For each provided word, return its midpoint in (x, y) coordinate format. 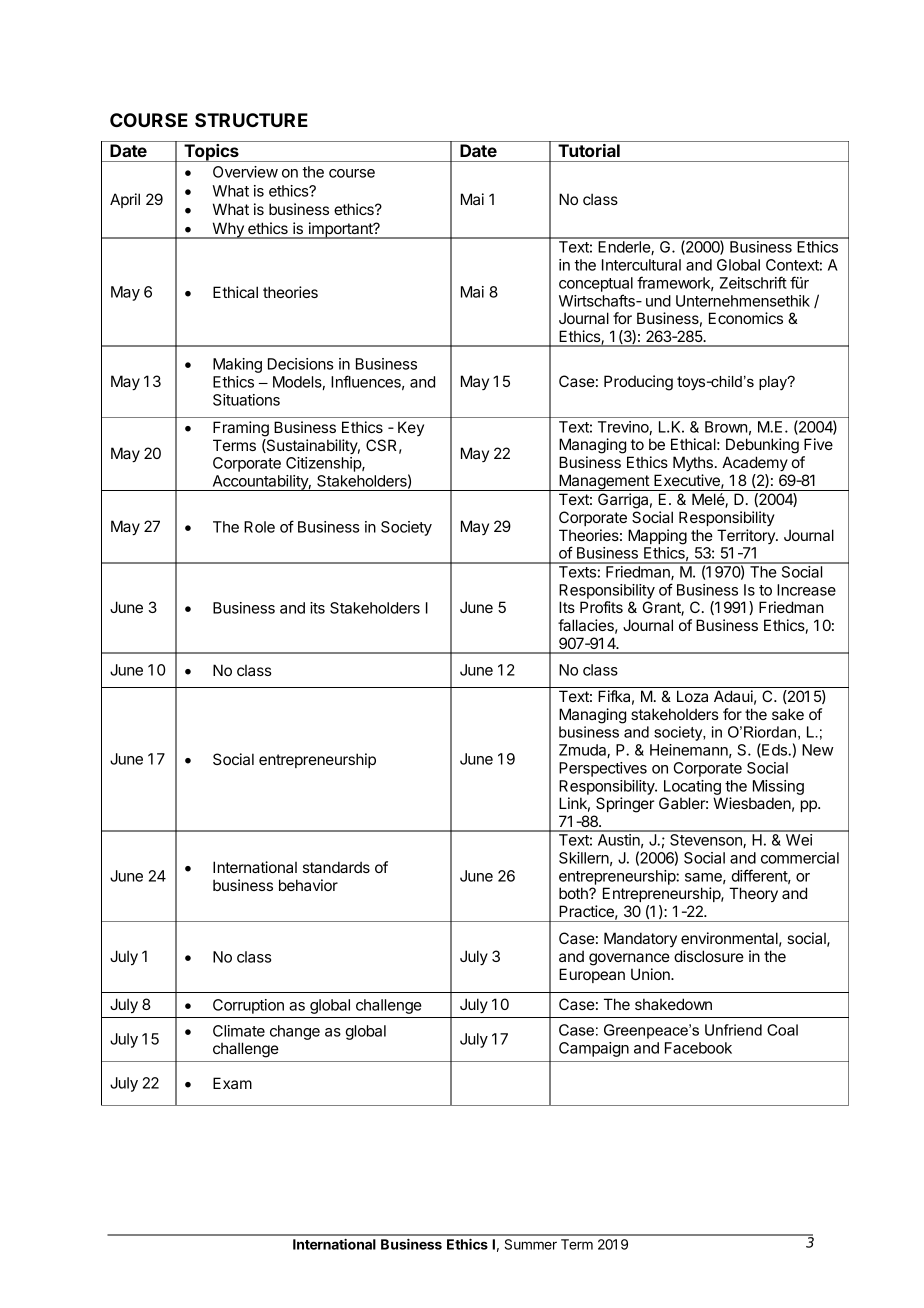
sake (788, 714)
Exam (232, 1083)
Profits (601, 607)
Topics (211, 153)
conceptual (596, 284)
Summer (531, 1244)
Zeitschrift (753, 282)
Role (259, 527)
